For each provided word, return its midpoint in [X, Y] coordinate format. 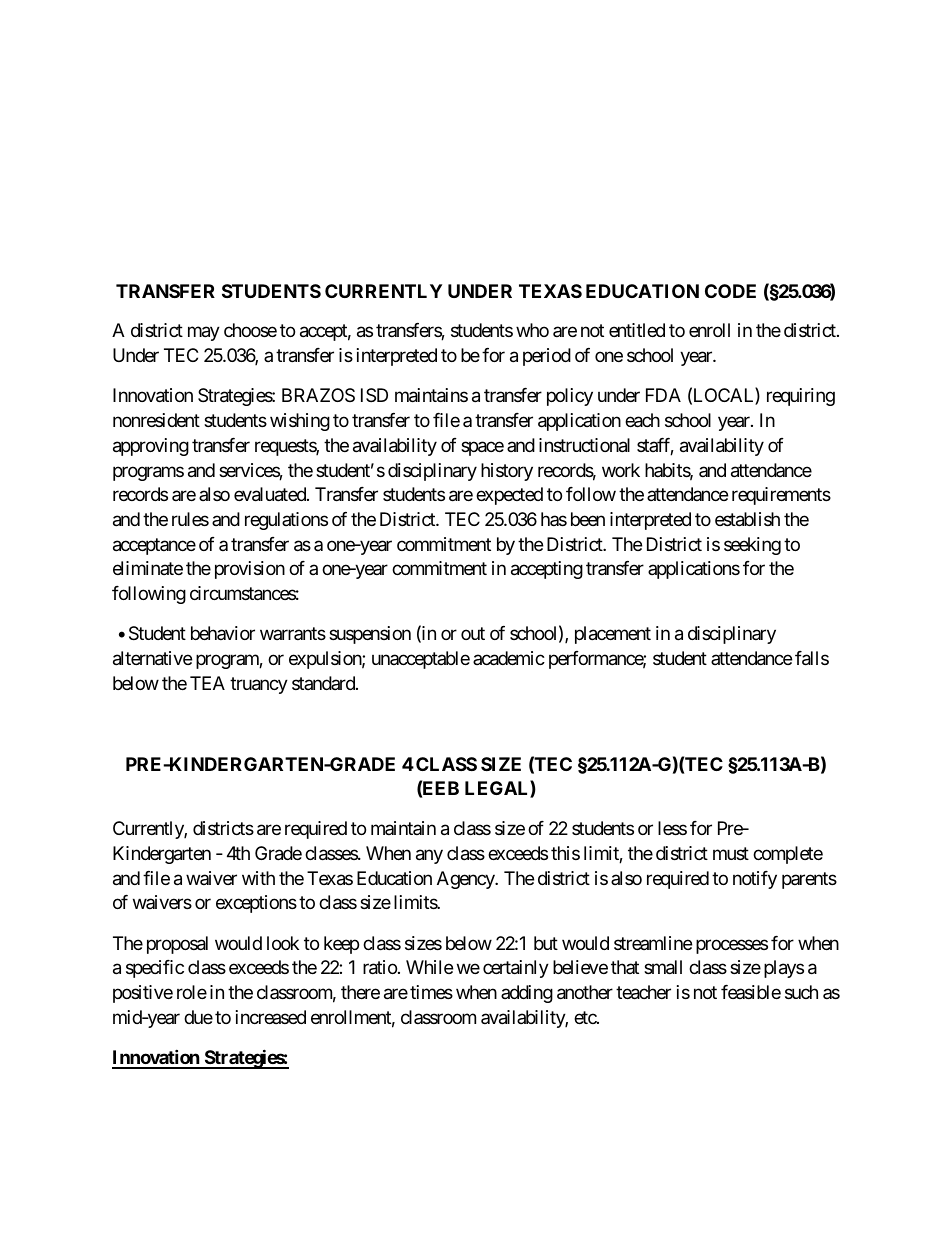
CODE [730, 291]
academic [509, 658]
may [204, 334]
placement [613, 635]
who [532, 330]
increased [271, 1017]
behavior [223, 633]
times [431, 992]
